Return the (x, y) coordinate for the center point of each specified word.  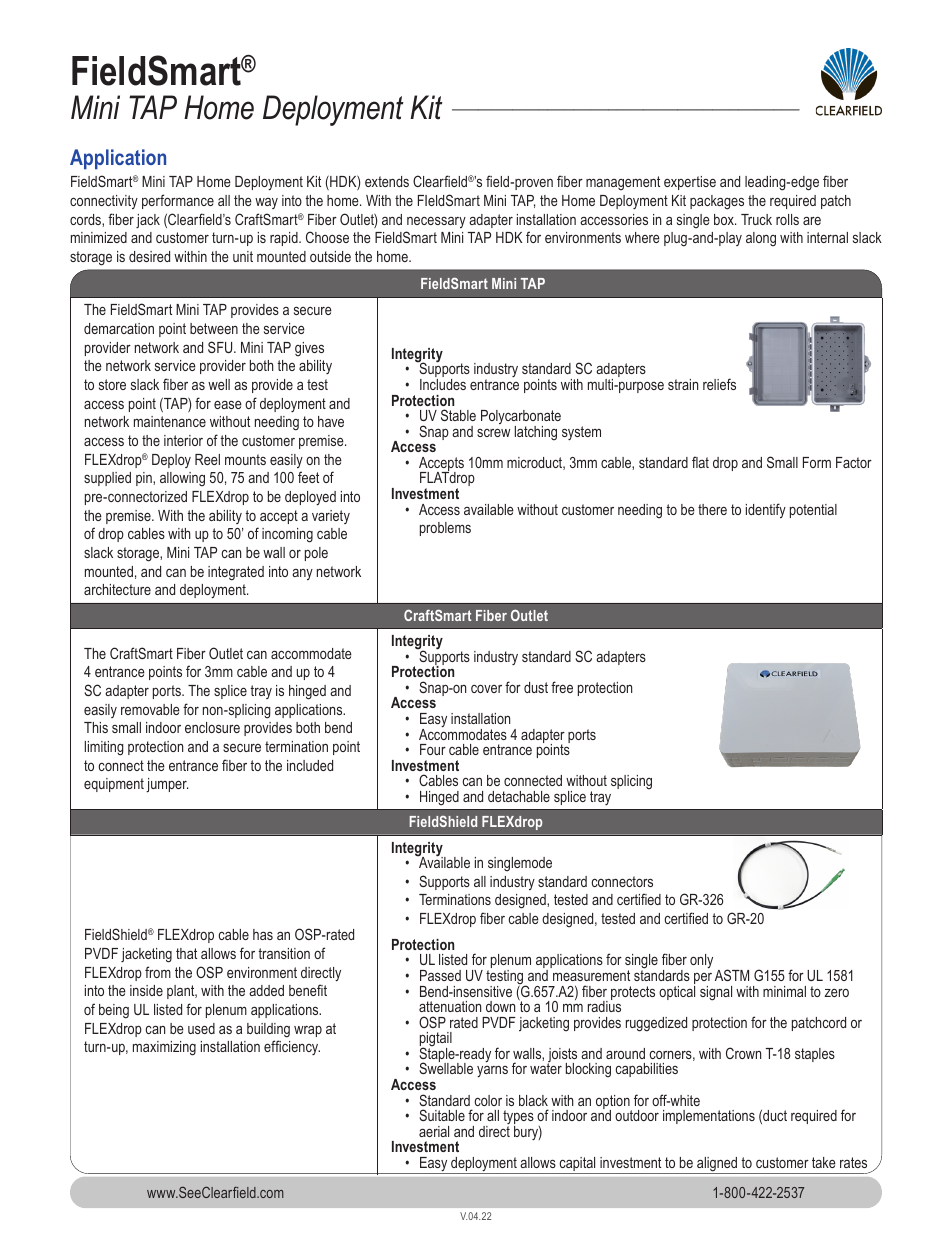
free (562, 687)
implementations (709, 1117)
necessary (436, 222)
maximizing (164, 1048)
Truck (756, 219)
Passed (440, 975)
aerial (434, 1131)
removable (150, 709)
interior (183, 440)
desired (149, 256)
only (701, 961)
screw (493, 432)
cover (486, 688)
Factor (854, 462)
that (186, 953)
